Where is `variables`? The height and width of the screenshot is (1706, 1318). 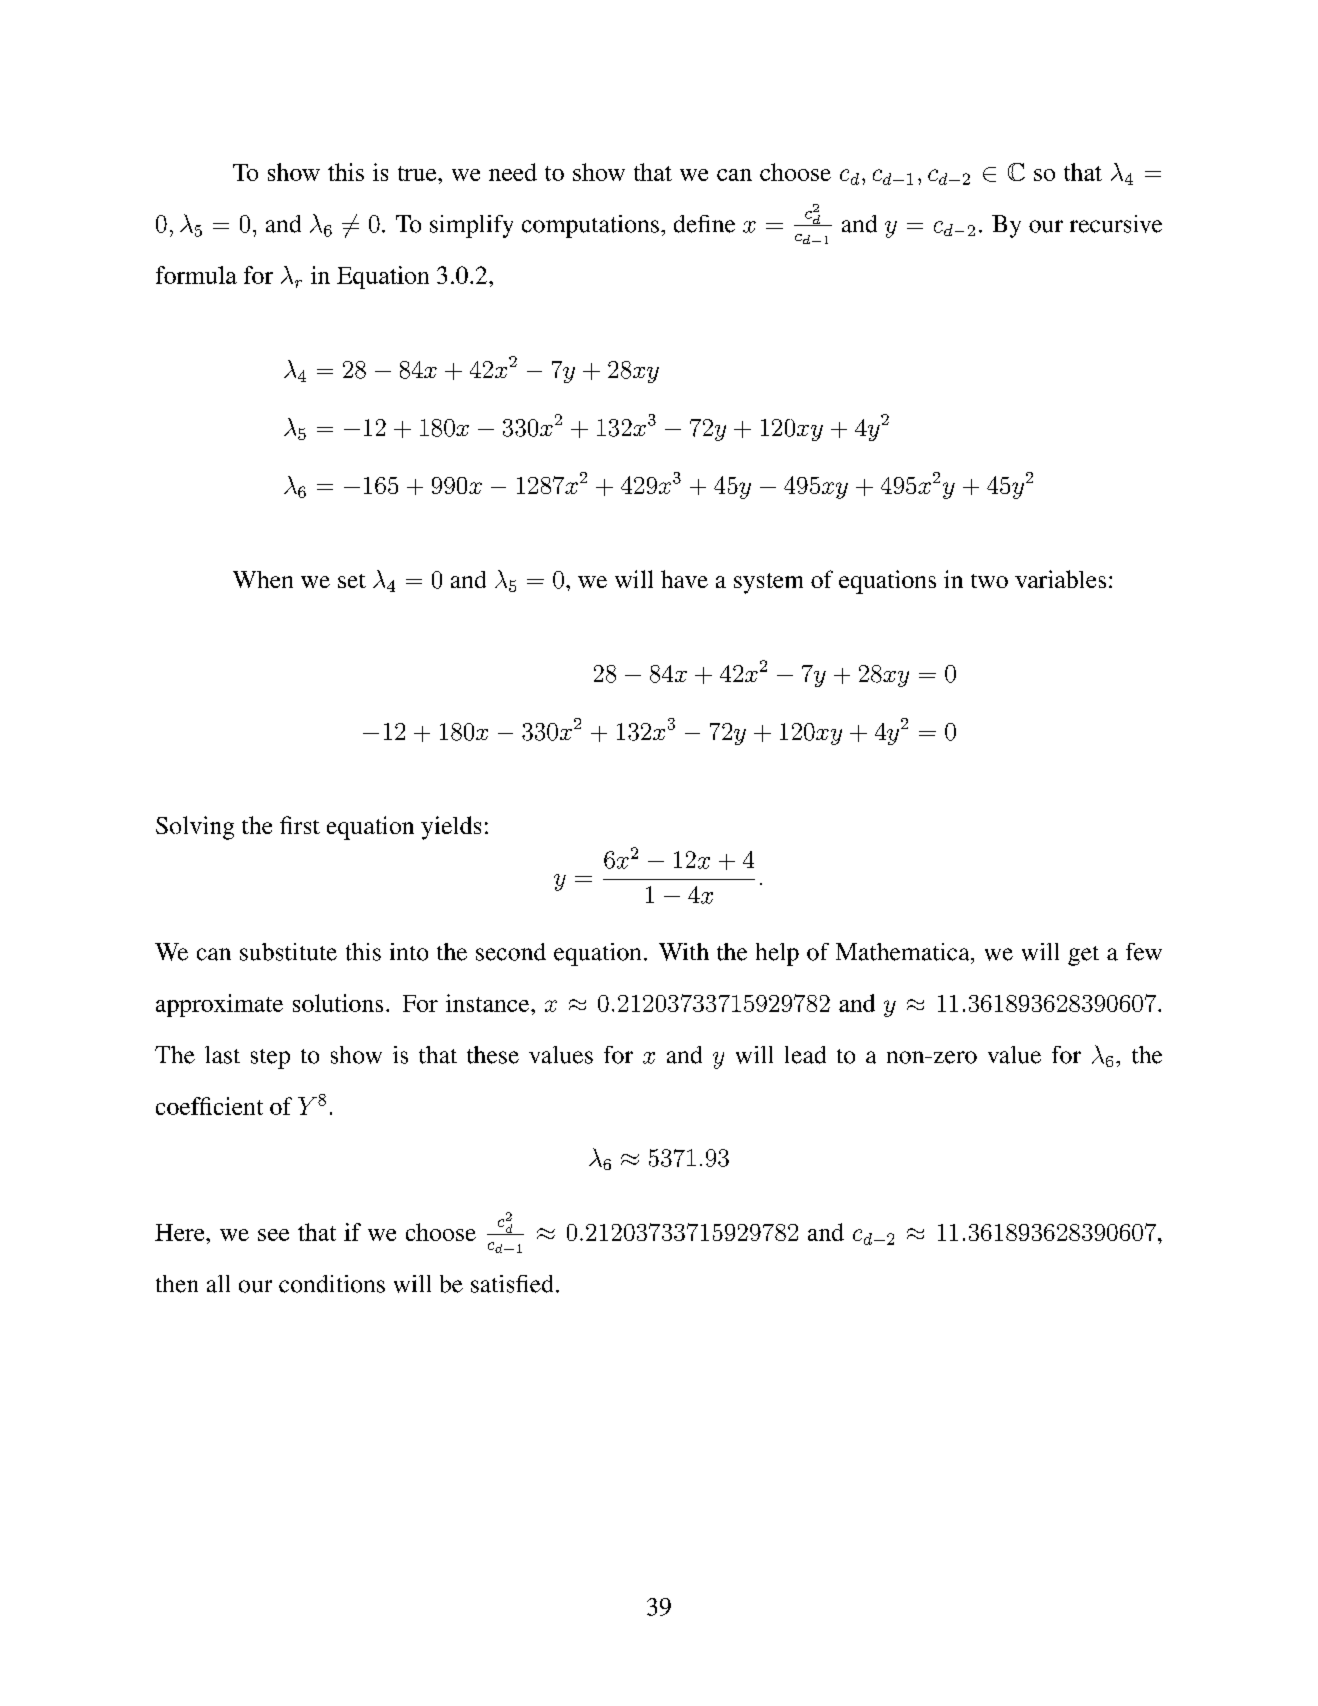 variables is located at coordinates (1060, 579).
